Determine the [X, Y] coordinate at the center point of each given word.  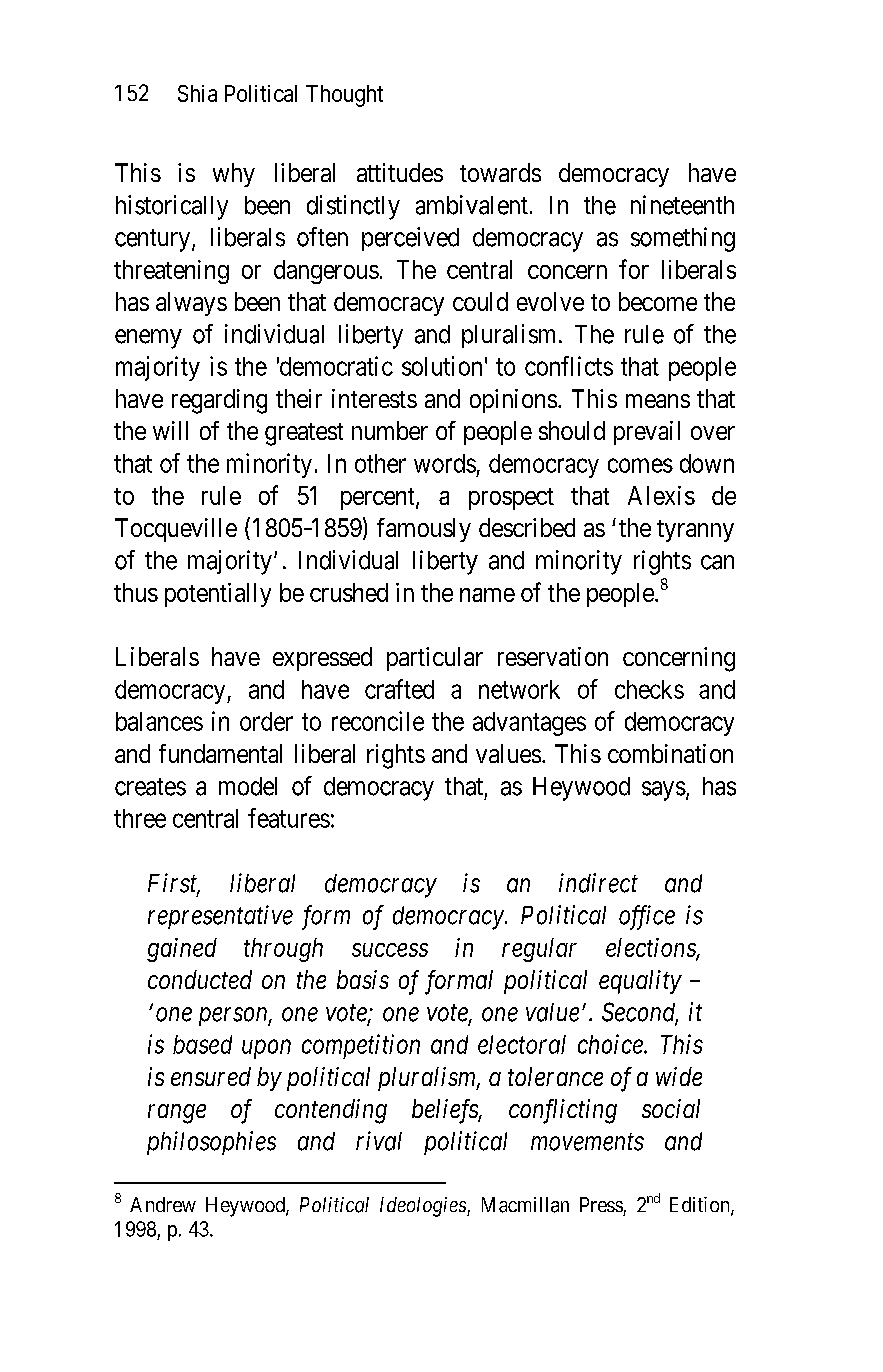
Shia [197, 93]
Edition [701, 1206]
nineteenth [682, 205]
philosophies [211, 1143]
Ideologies [424, 1207]
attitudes [400, 172]
